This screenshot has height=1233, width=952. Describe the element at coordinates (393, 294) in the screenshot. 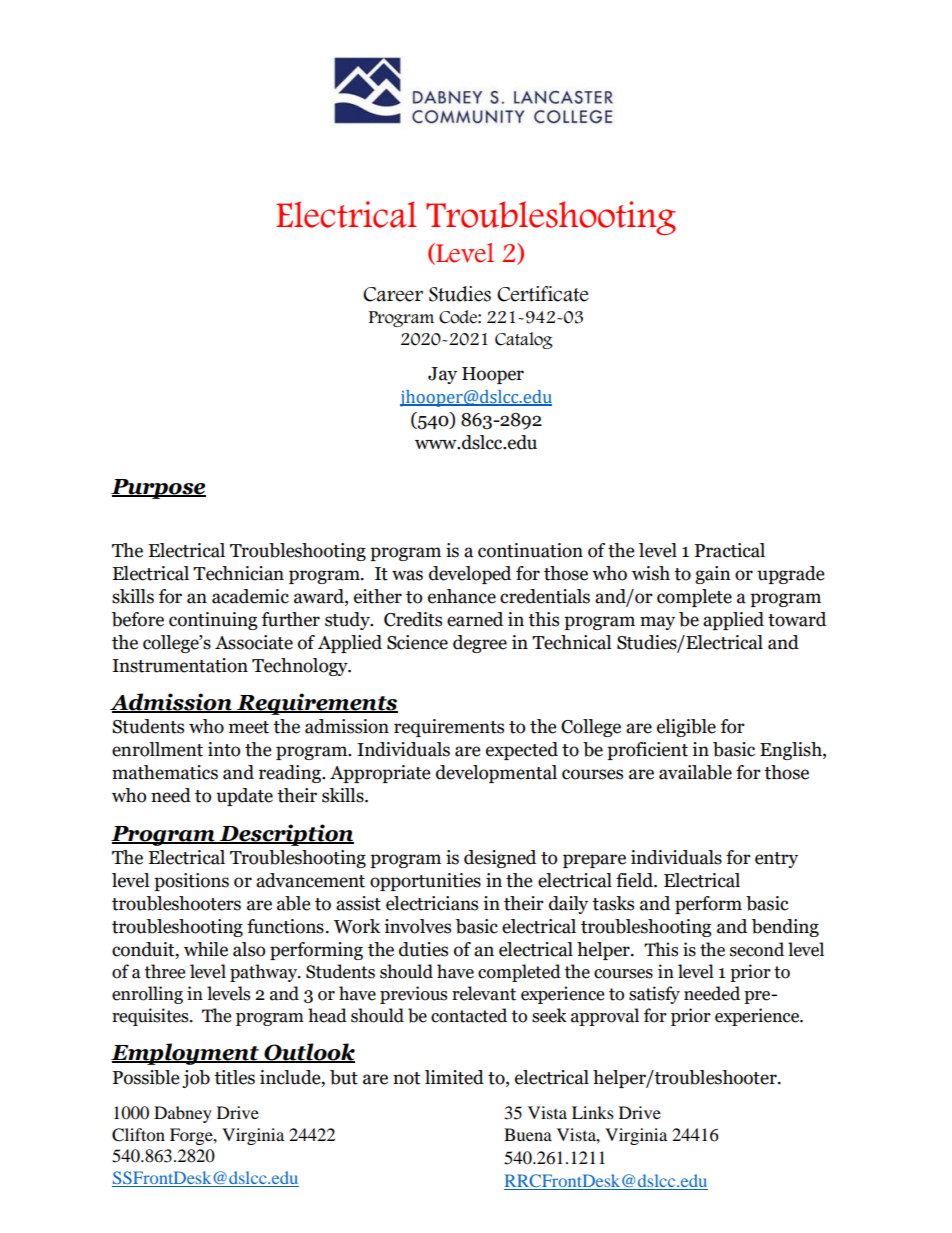

I see `Career` at that location.
